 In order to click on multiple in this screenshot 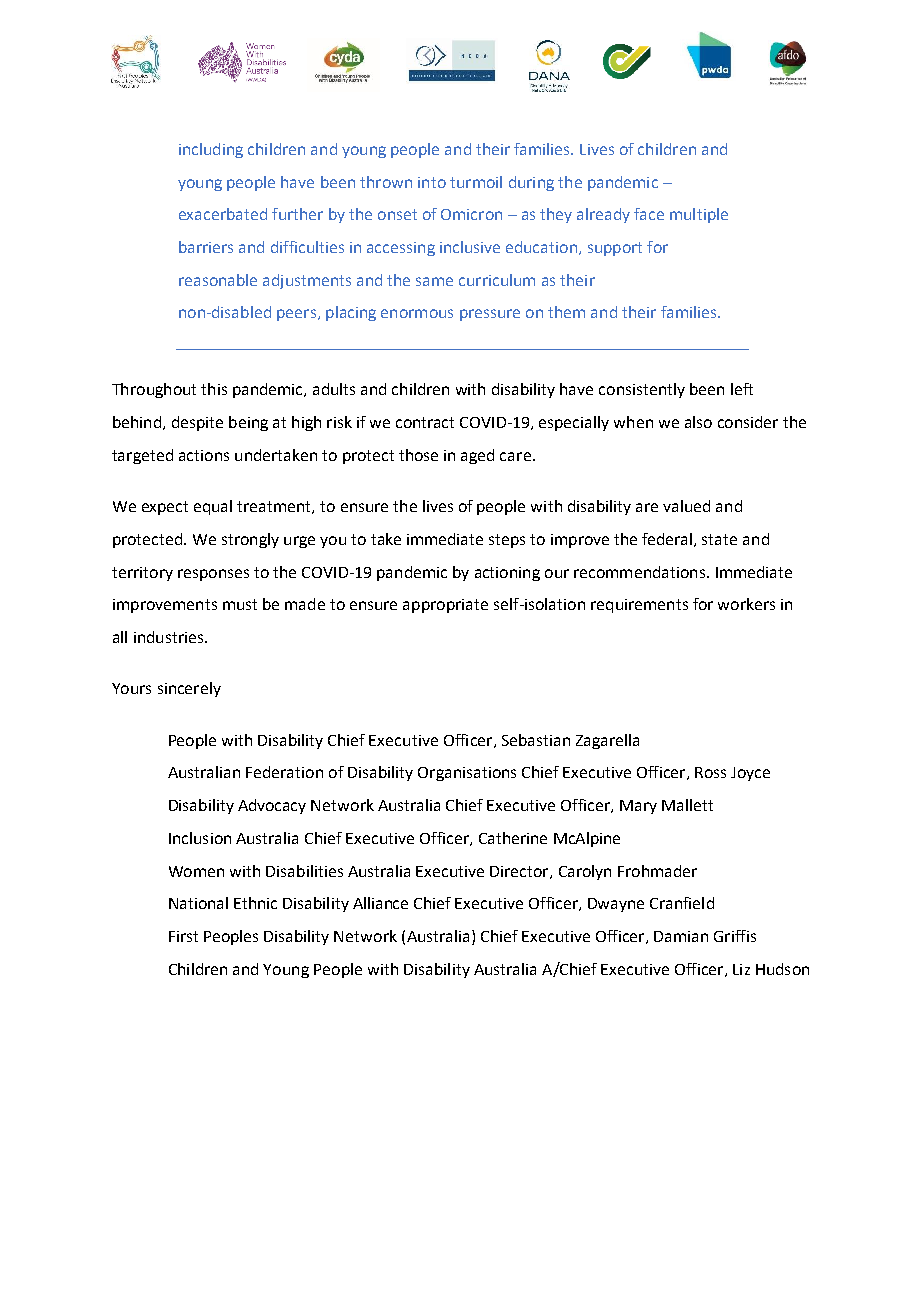, I will do `click(699, 215)`.
